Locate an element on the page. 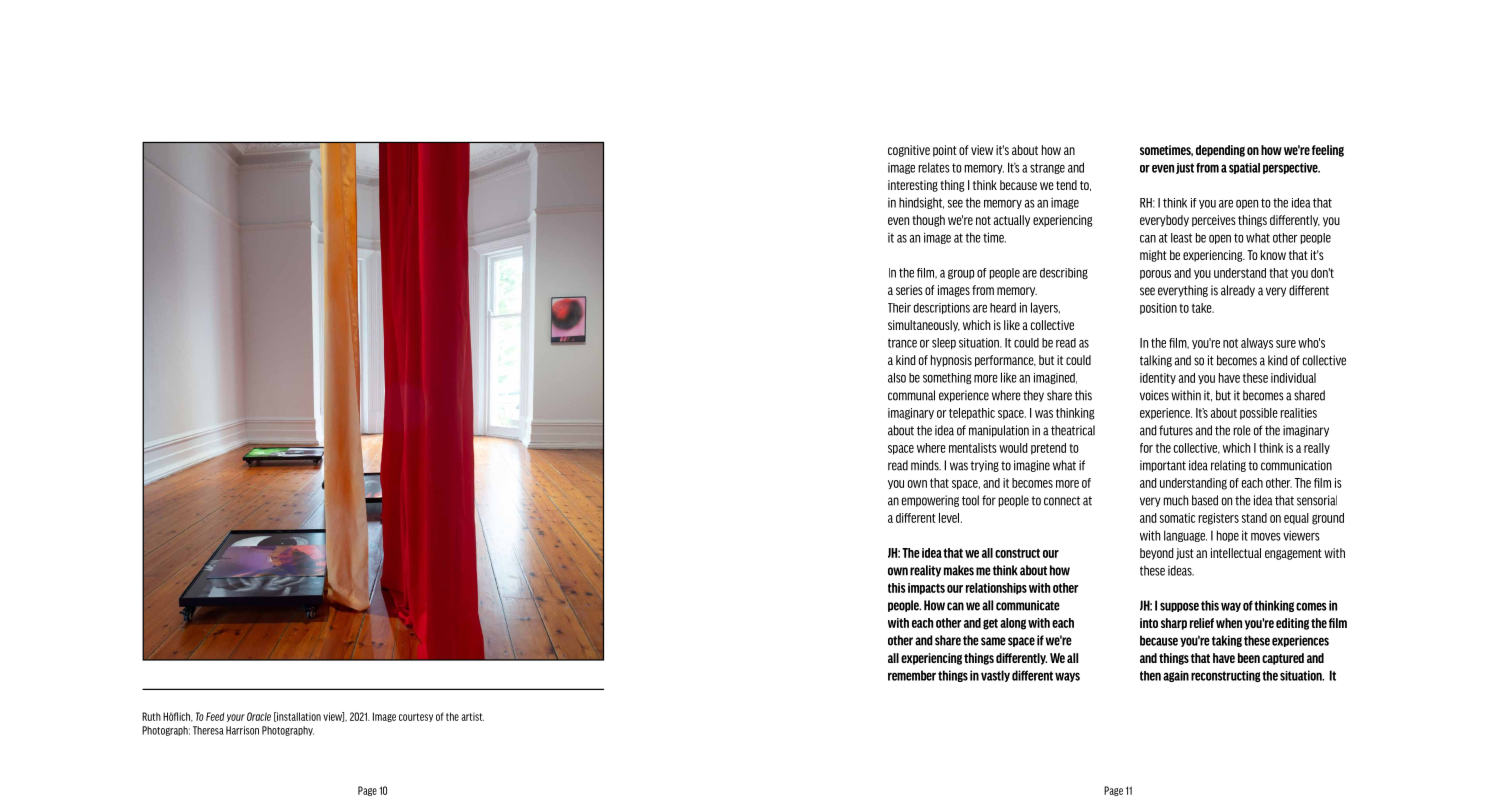 This image has width=1491, height=812. also is located at coordinates (897, 378).
